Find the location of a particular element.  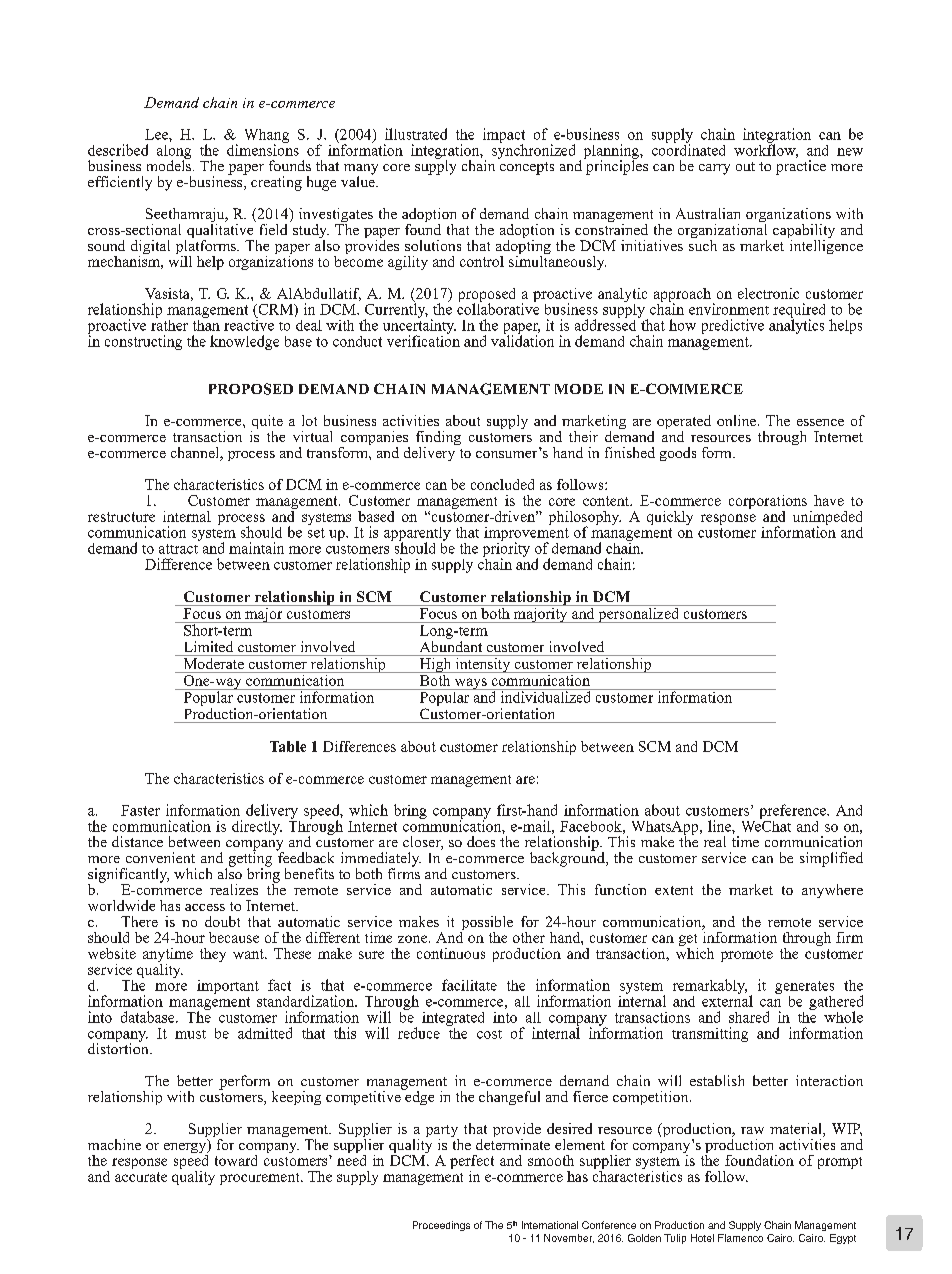

constructing is located at coordinates (143, 342).
